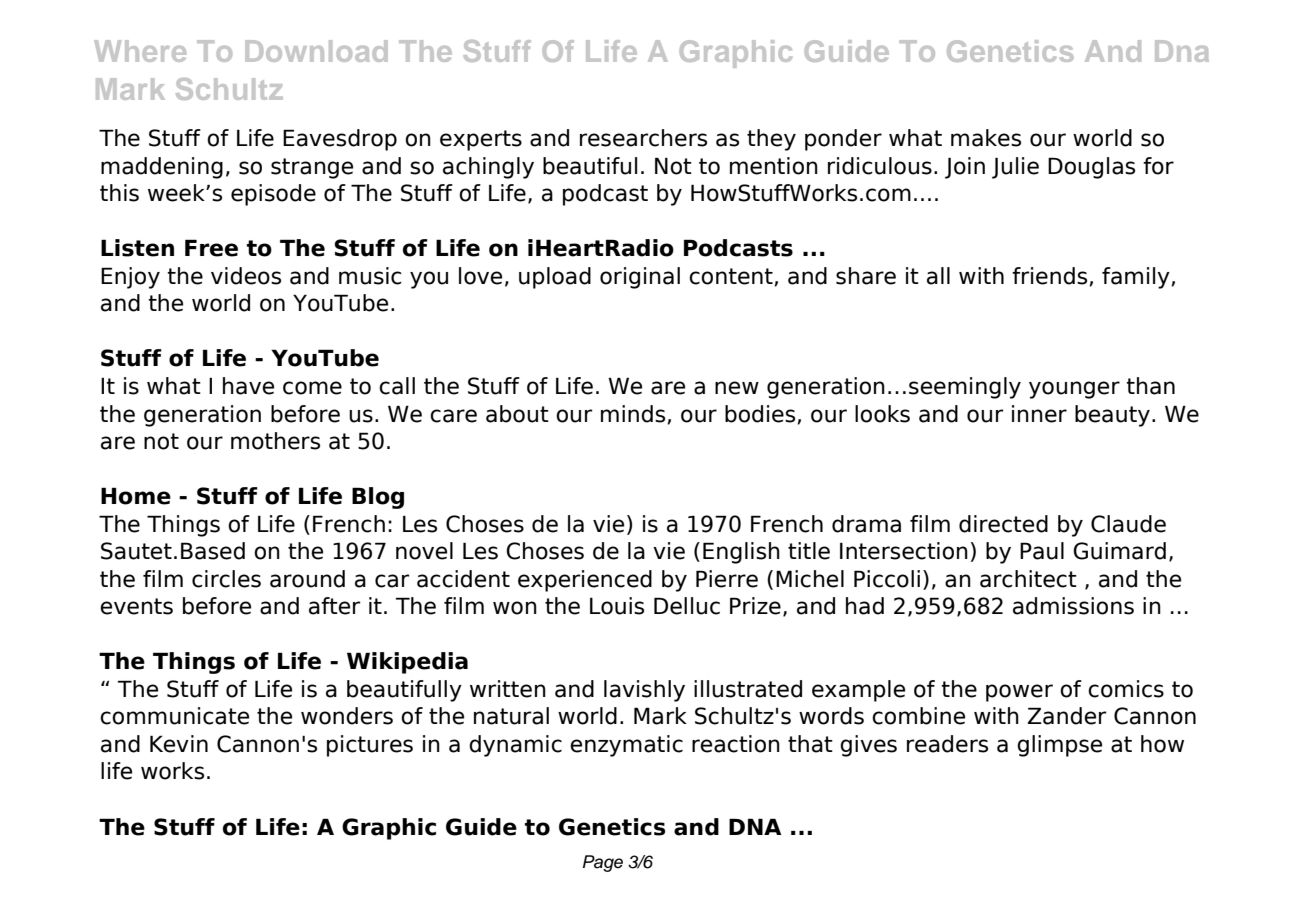  Describe the element at coordinates (643, 138) in the screenshot. I see `researchers` at that location.
